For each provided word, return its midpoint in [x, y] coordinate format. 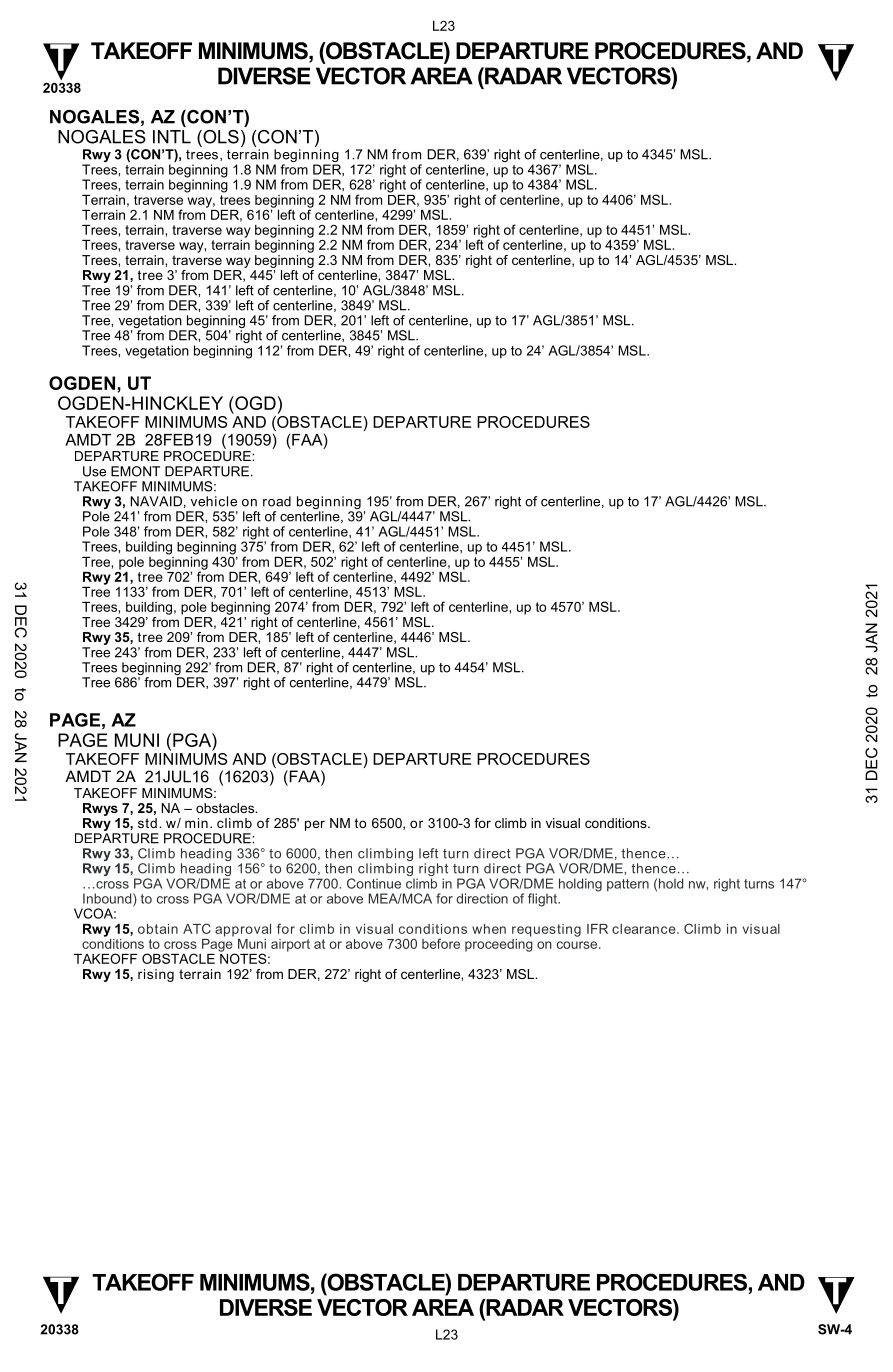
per [315, 825]
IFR [597, 929]
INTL [172, 137]
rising [156, 975]
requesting [546, 930]
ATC [197, 928]
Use [94, 471]
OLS [220, 137]
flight [543, 900]
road [277, 501]
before [441, 943]
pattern [628, 885]
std [147, 823]
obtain [158, 929]
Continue [374, 883]
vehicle [214, 501]
